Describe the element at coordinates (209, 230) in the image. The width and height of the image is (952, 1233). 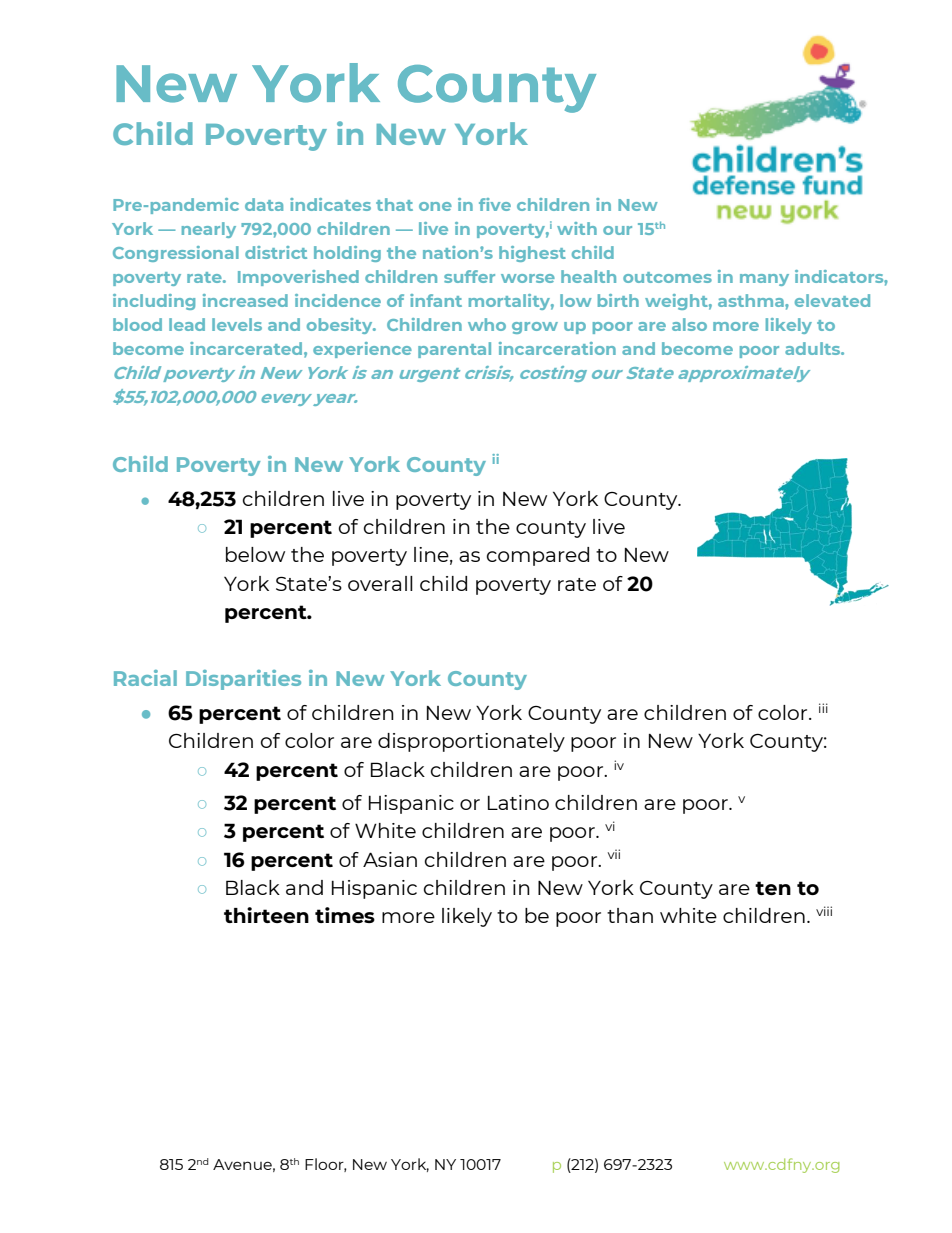
I see `nearly` at that location.
